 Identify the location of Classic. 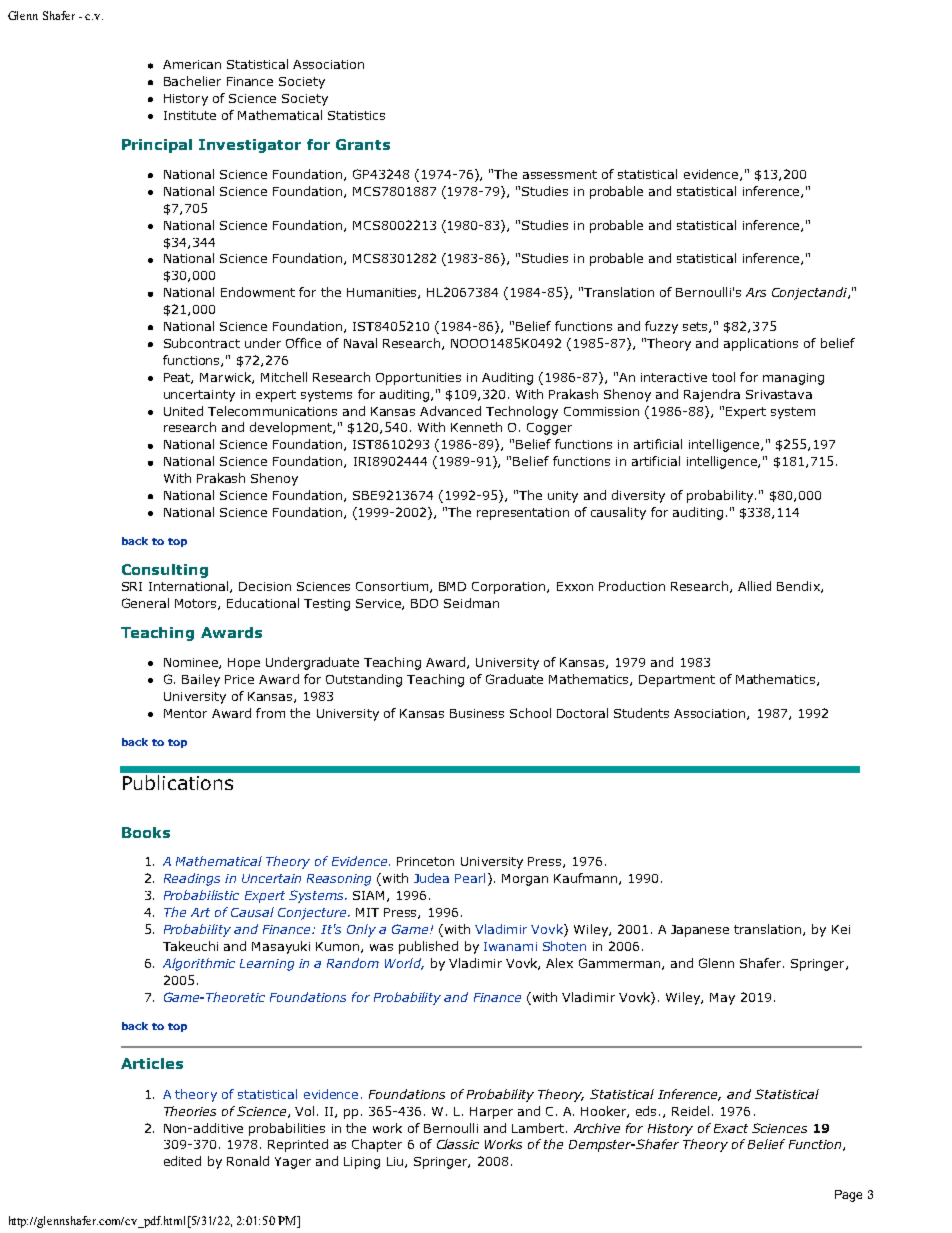
(458, 1144).
